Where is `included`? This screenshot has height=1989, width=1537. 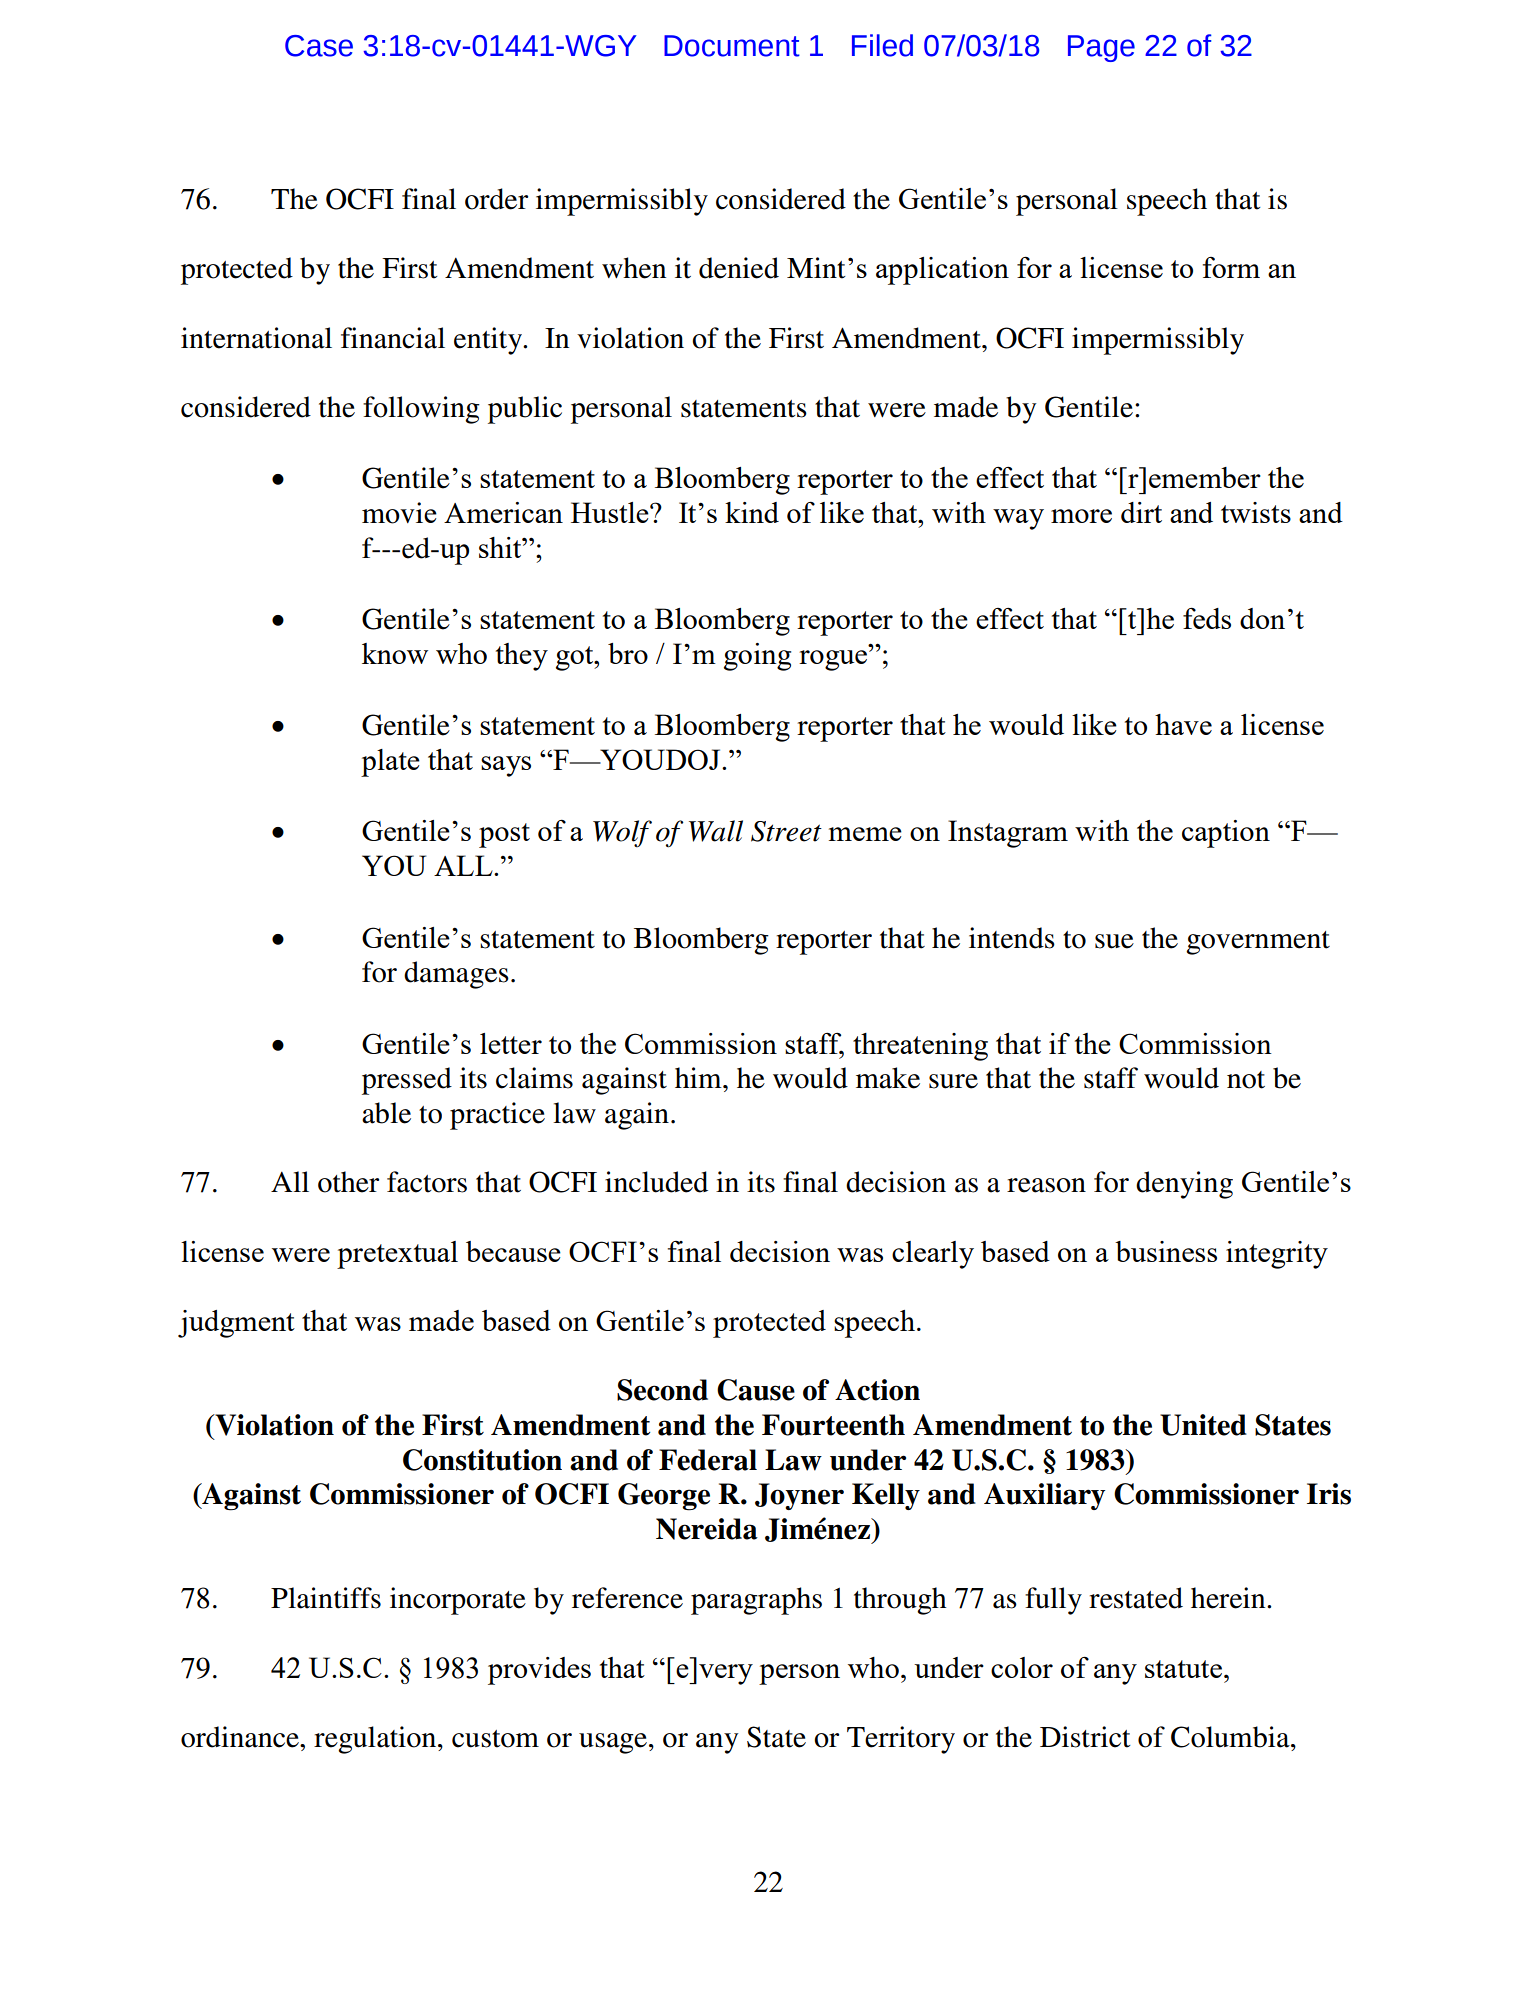 included is located at coordinates (656, 1182).
